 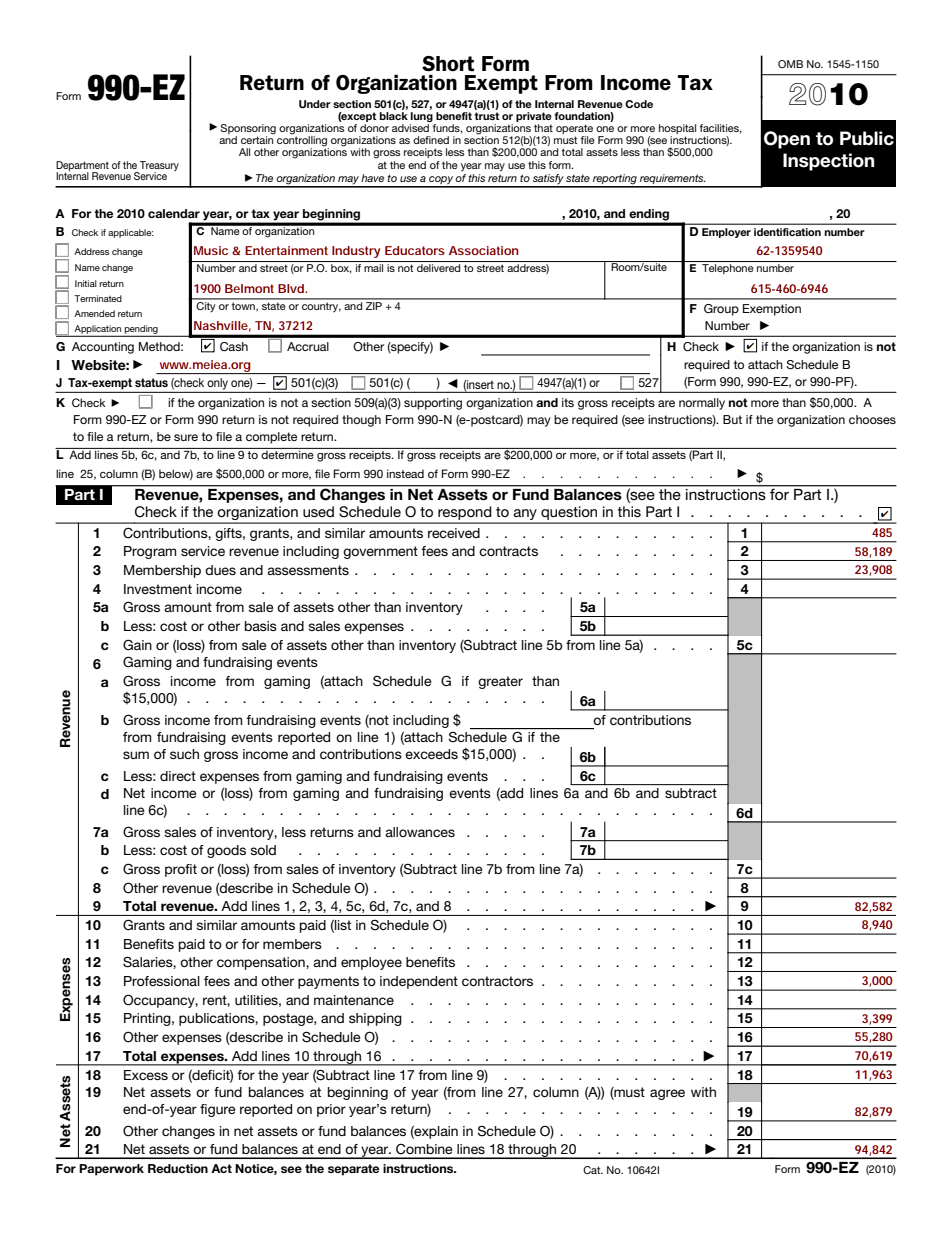 I want to click on exceeds, so click(x=431, y=754).
